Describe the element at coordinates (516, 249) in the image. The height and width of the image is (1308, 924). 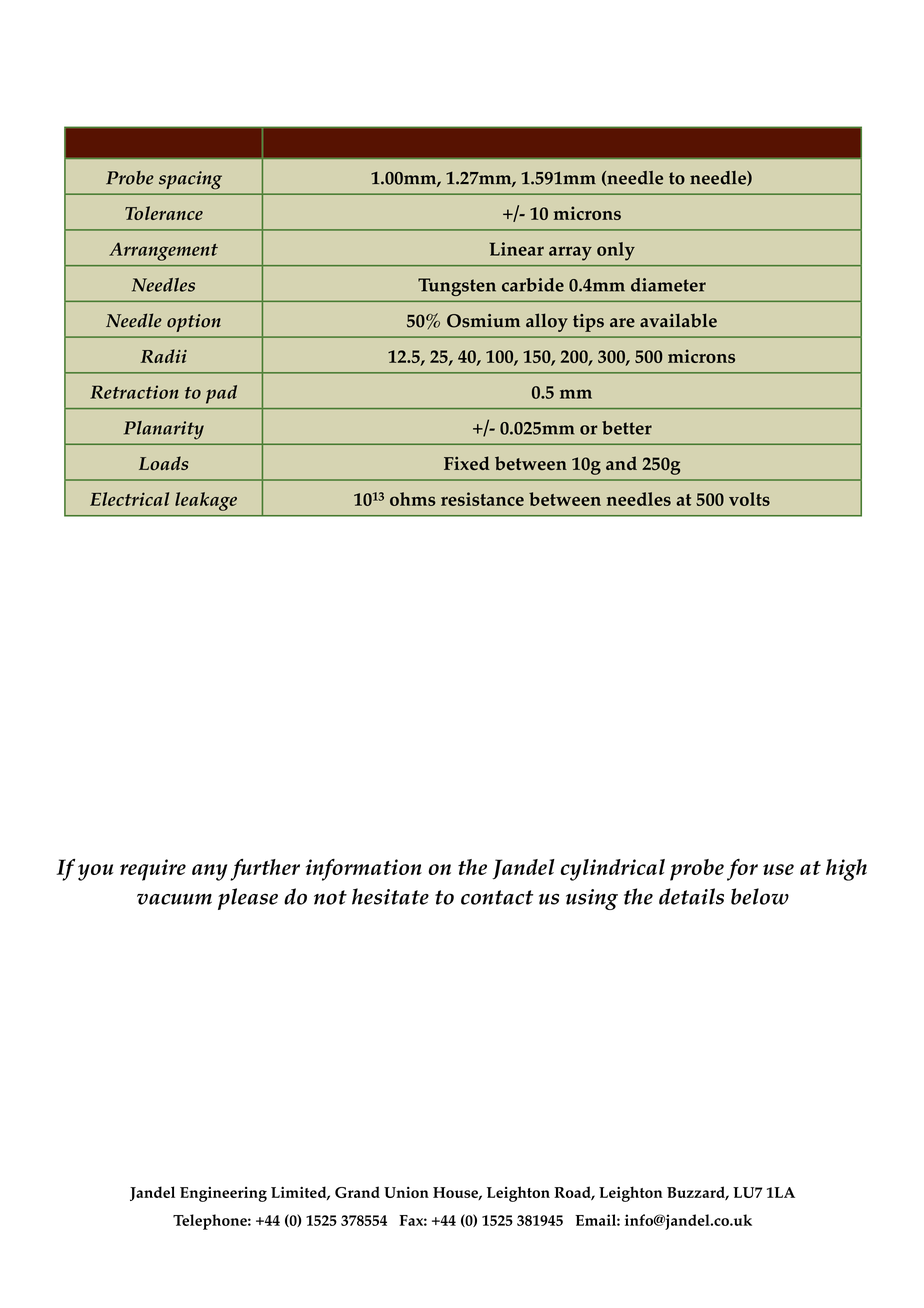
I see `Linear` at that location.
